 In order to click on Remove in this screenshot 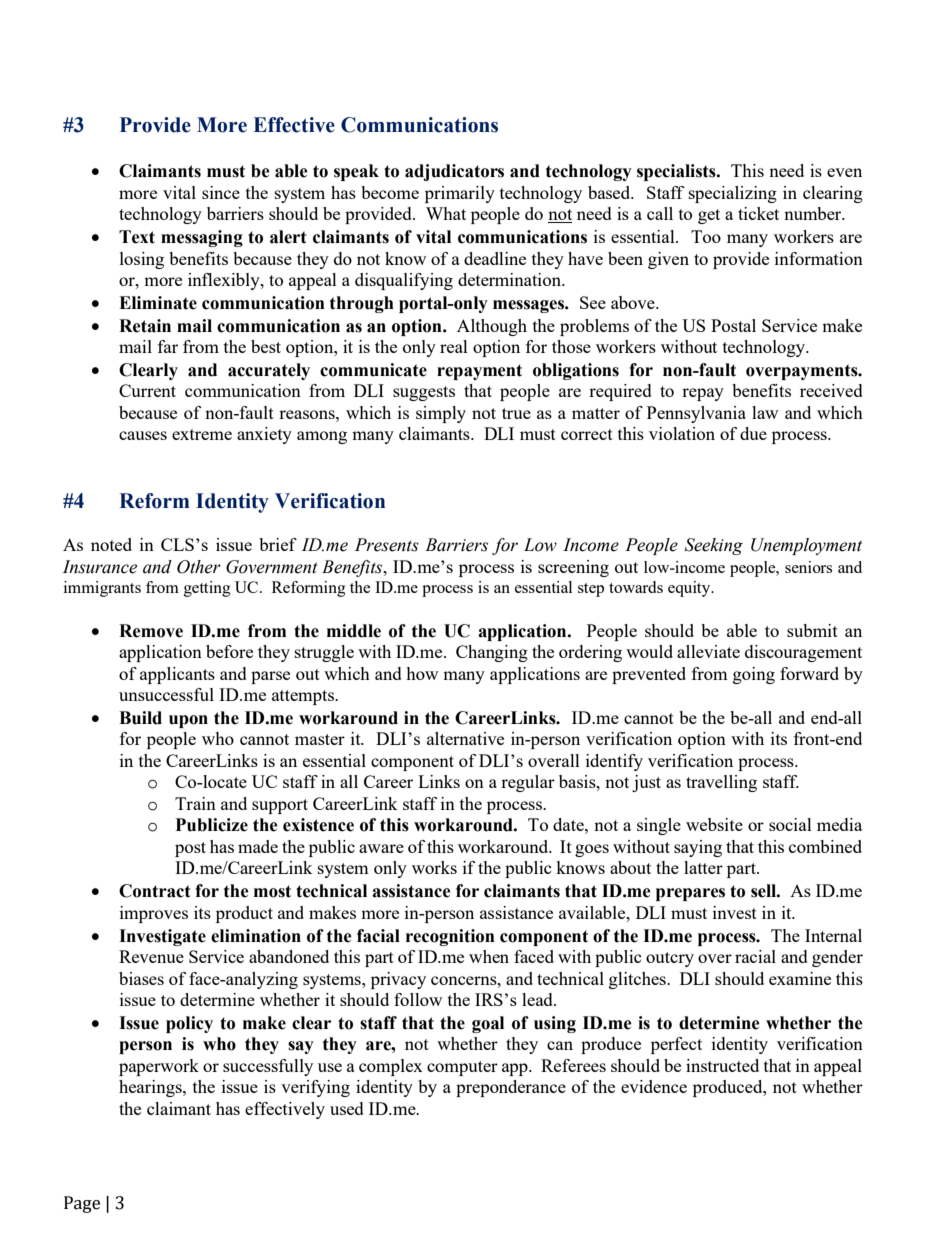, I will do `click(151, 631)`.
